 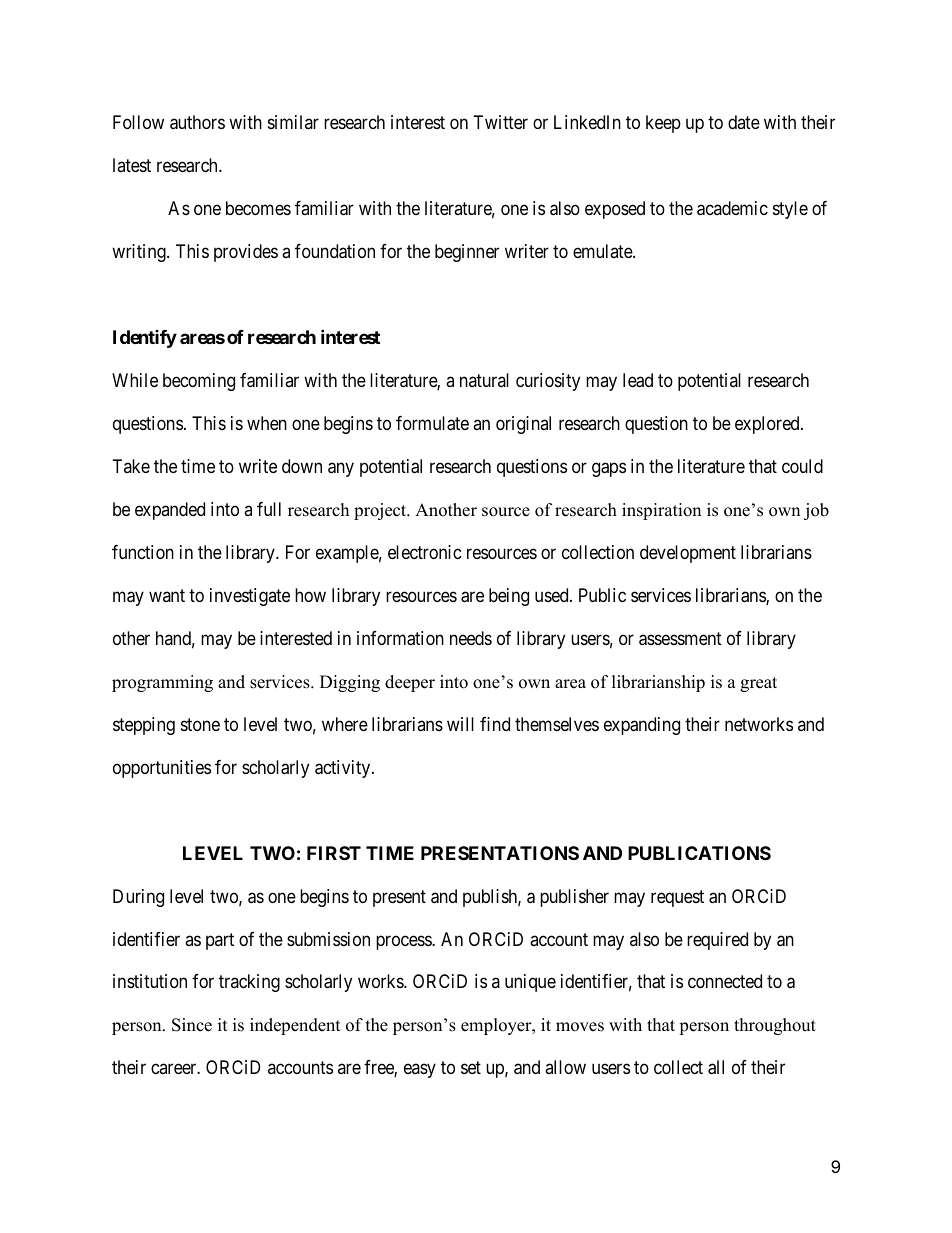 What do you see at coordinates (744, 122) in the page?
I see `date` at bounding box center [744, 122].
